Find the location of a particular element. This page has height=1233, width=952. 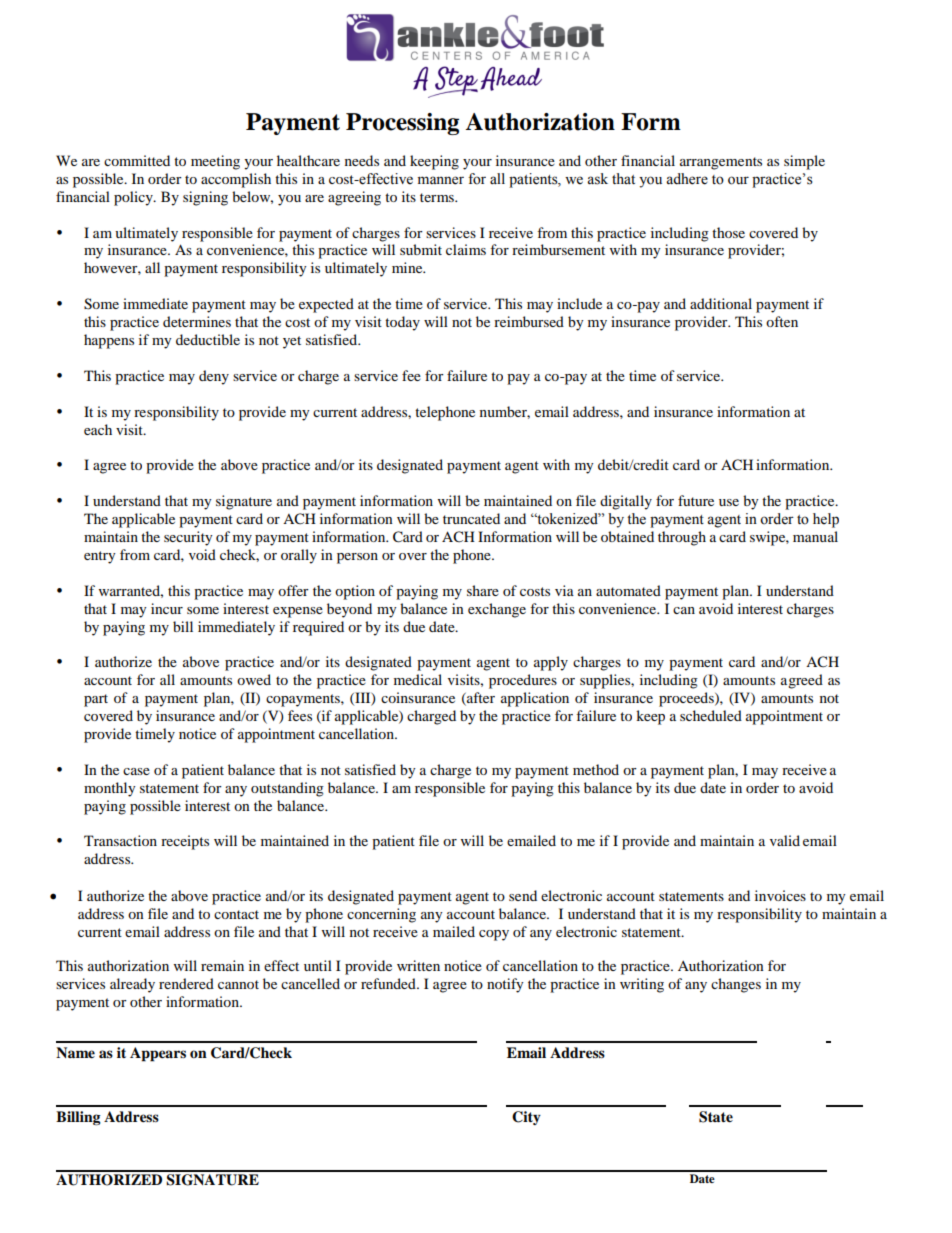

valid is located at coordinates (785, 840).
